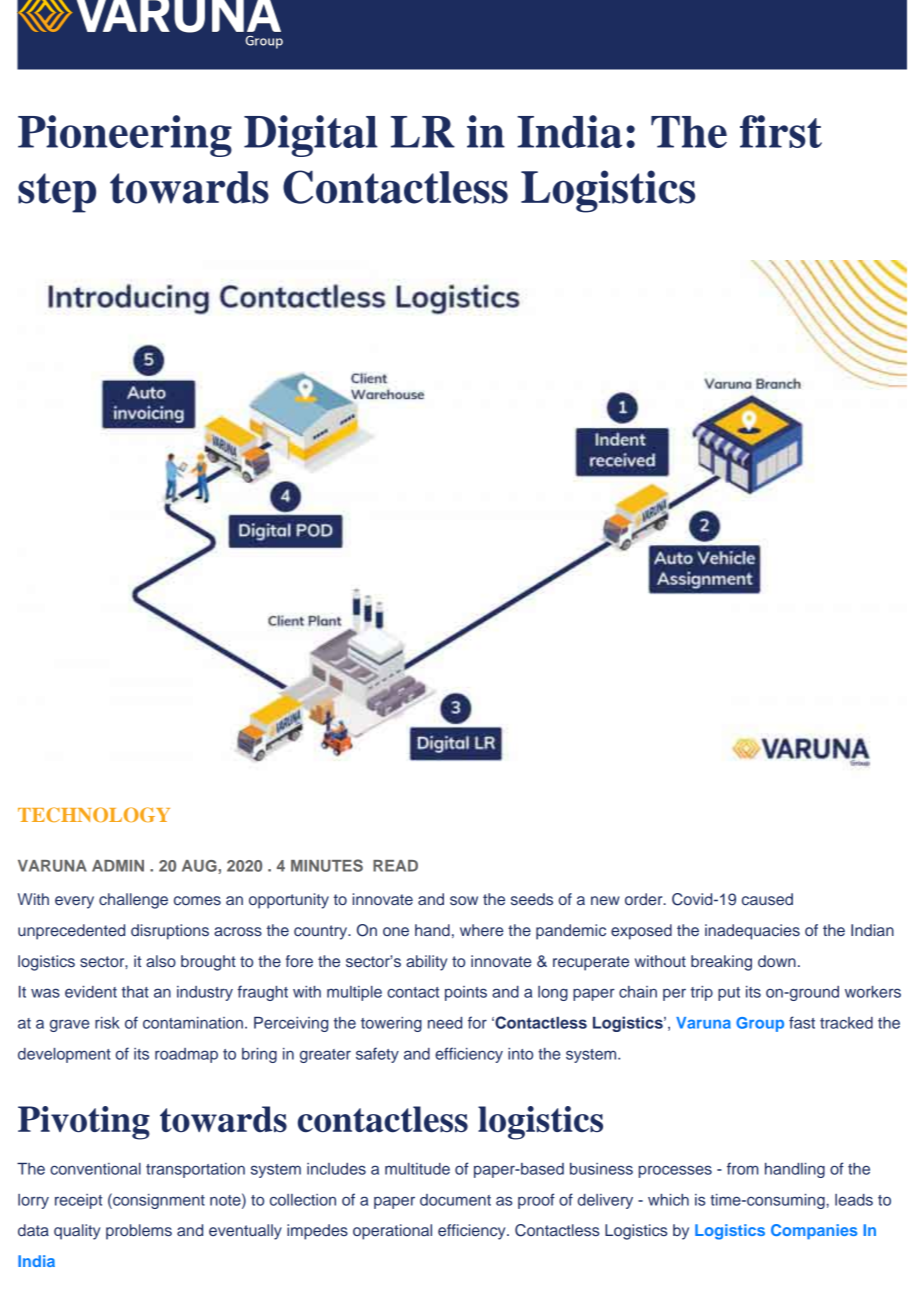  Describe the element at coordinates (482, 930) in the document. I see `where` at that location.
